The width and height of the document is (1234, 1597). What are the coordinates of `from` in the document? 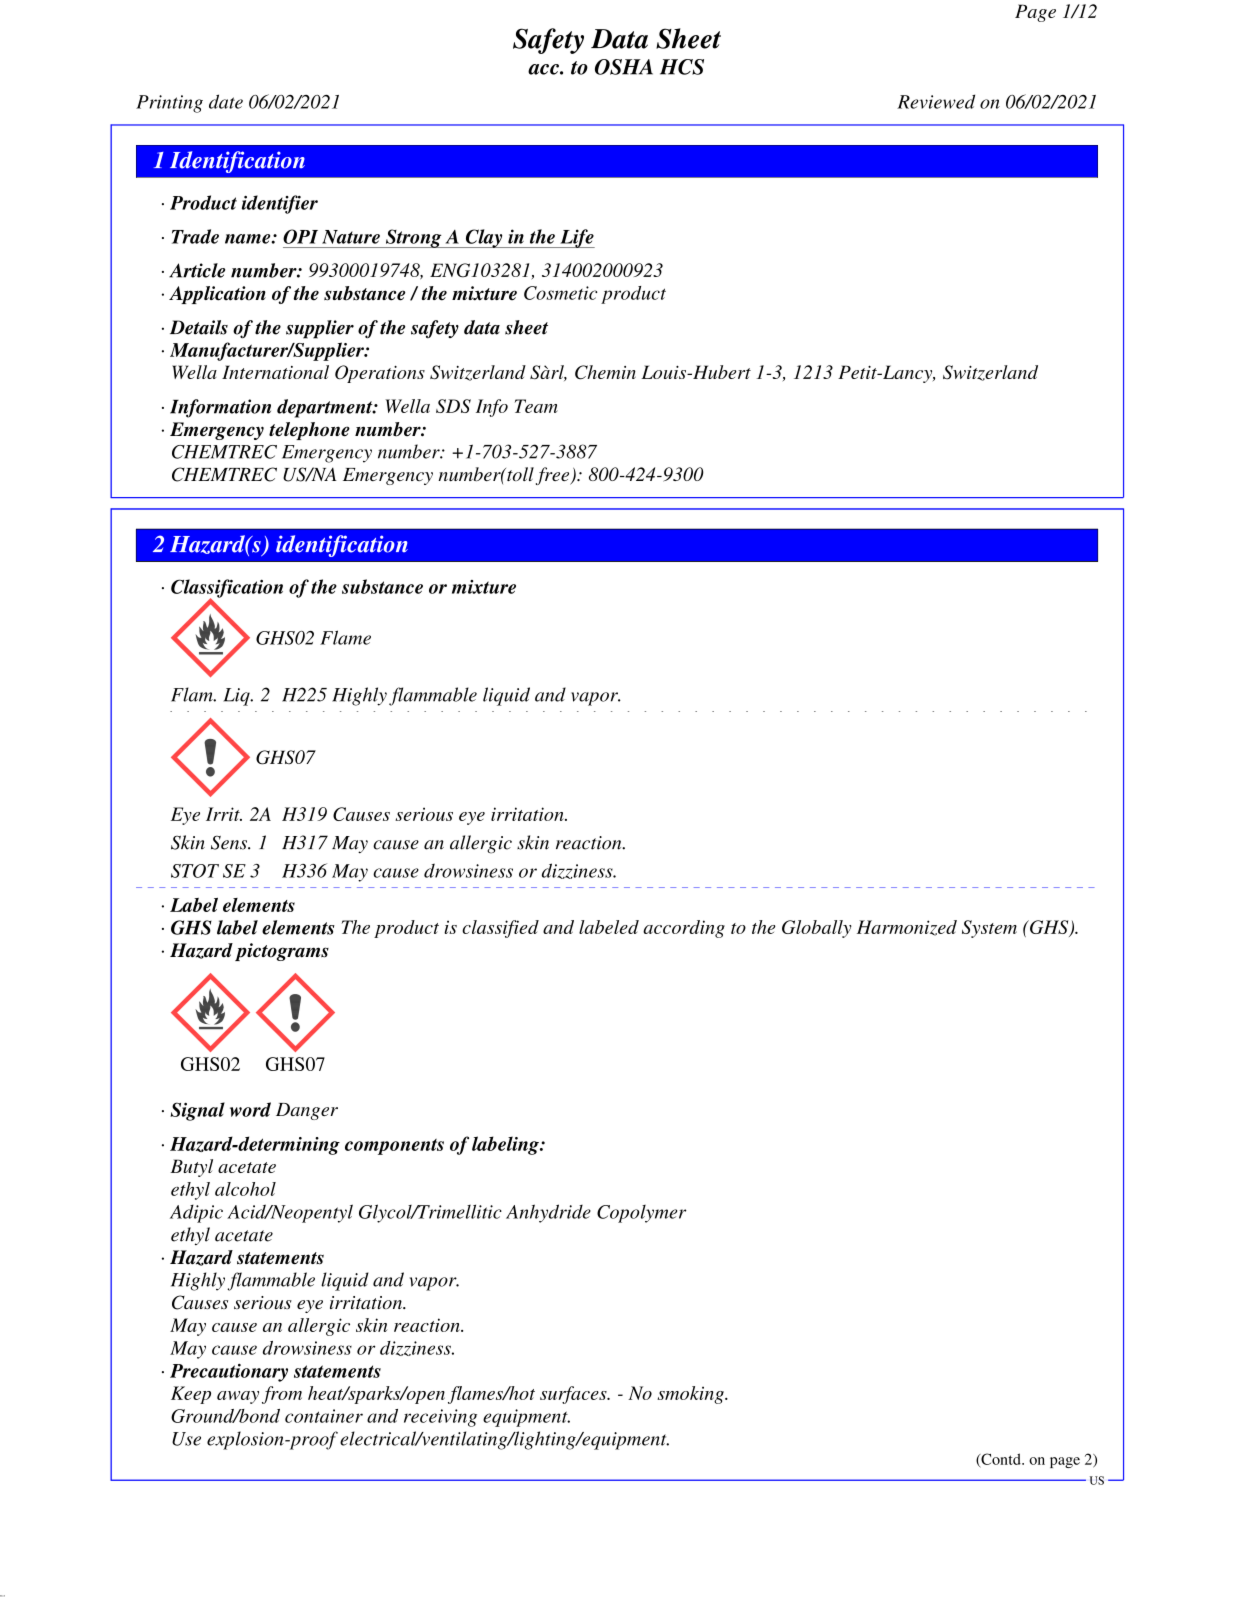 It's located at (282, 1395).
